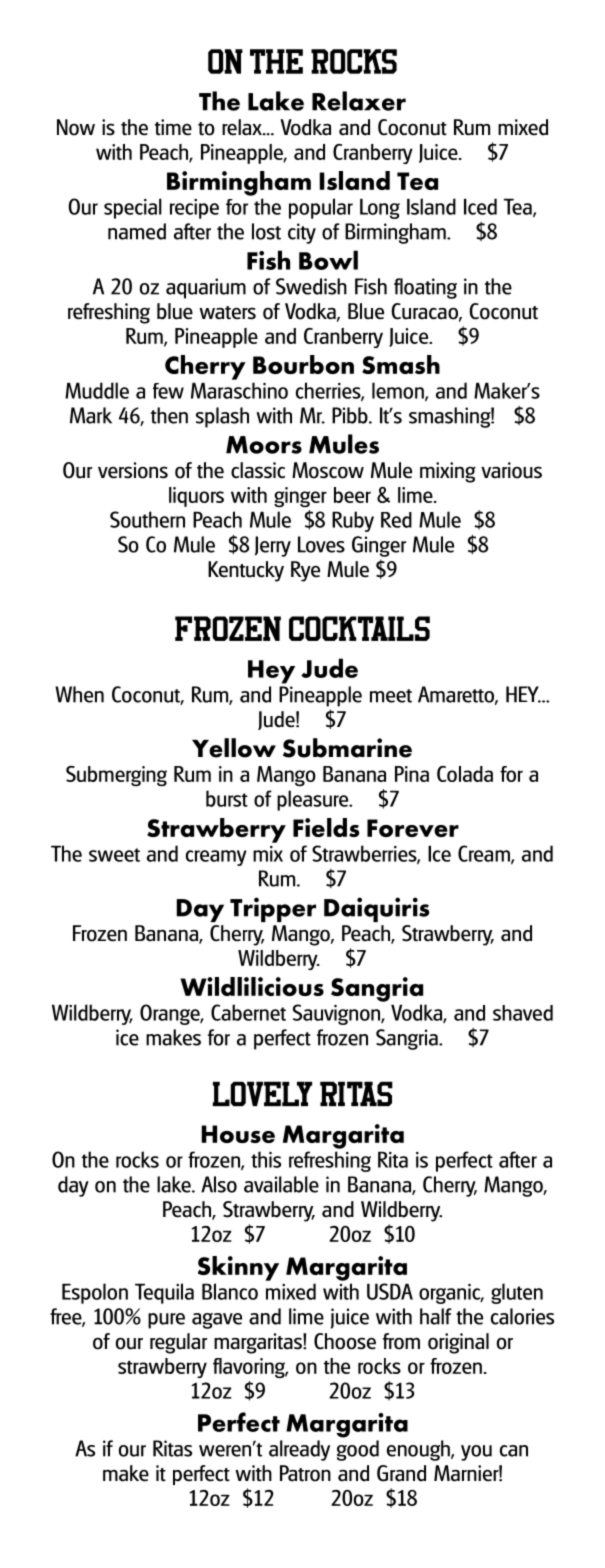 The height and width of the screenshot is (1568, 605). Describe the element at coordinates (413, 828) in the screenshot. I see `Forever` at that location.
